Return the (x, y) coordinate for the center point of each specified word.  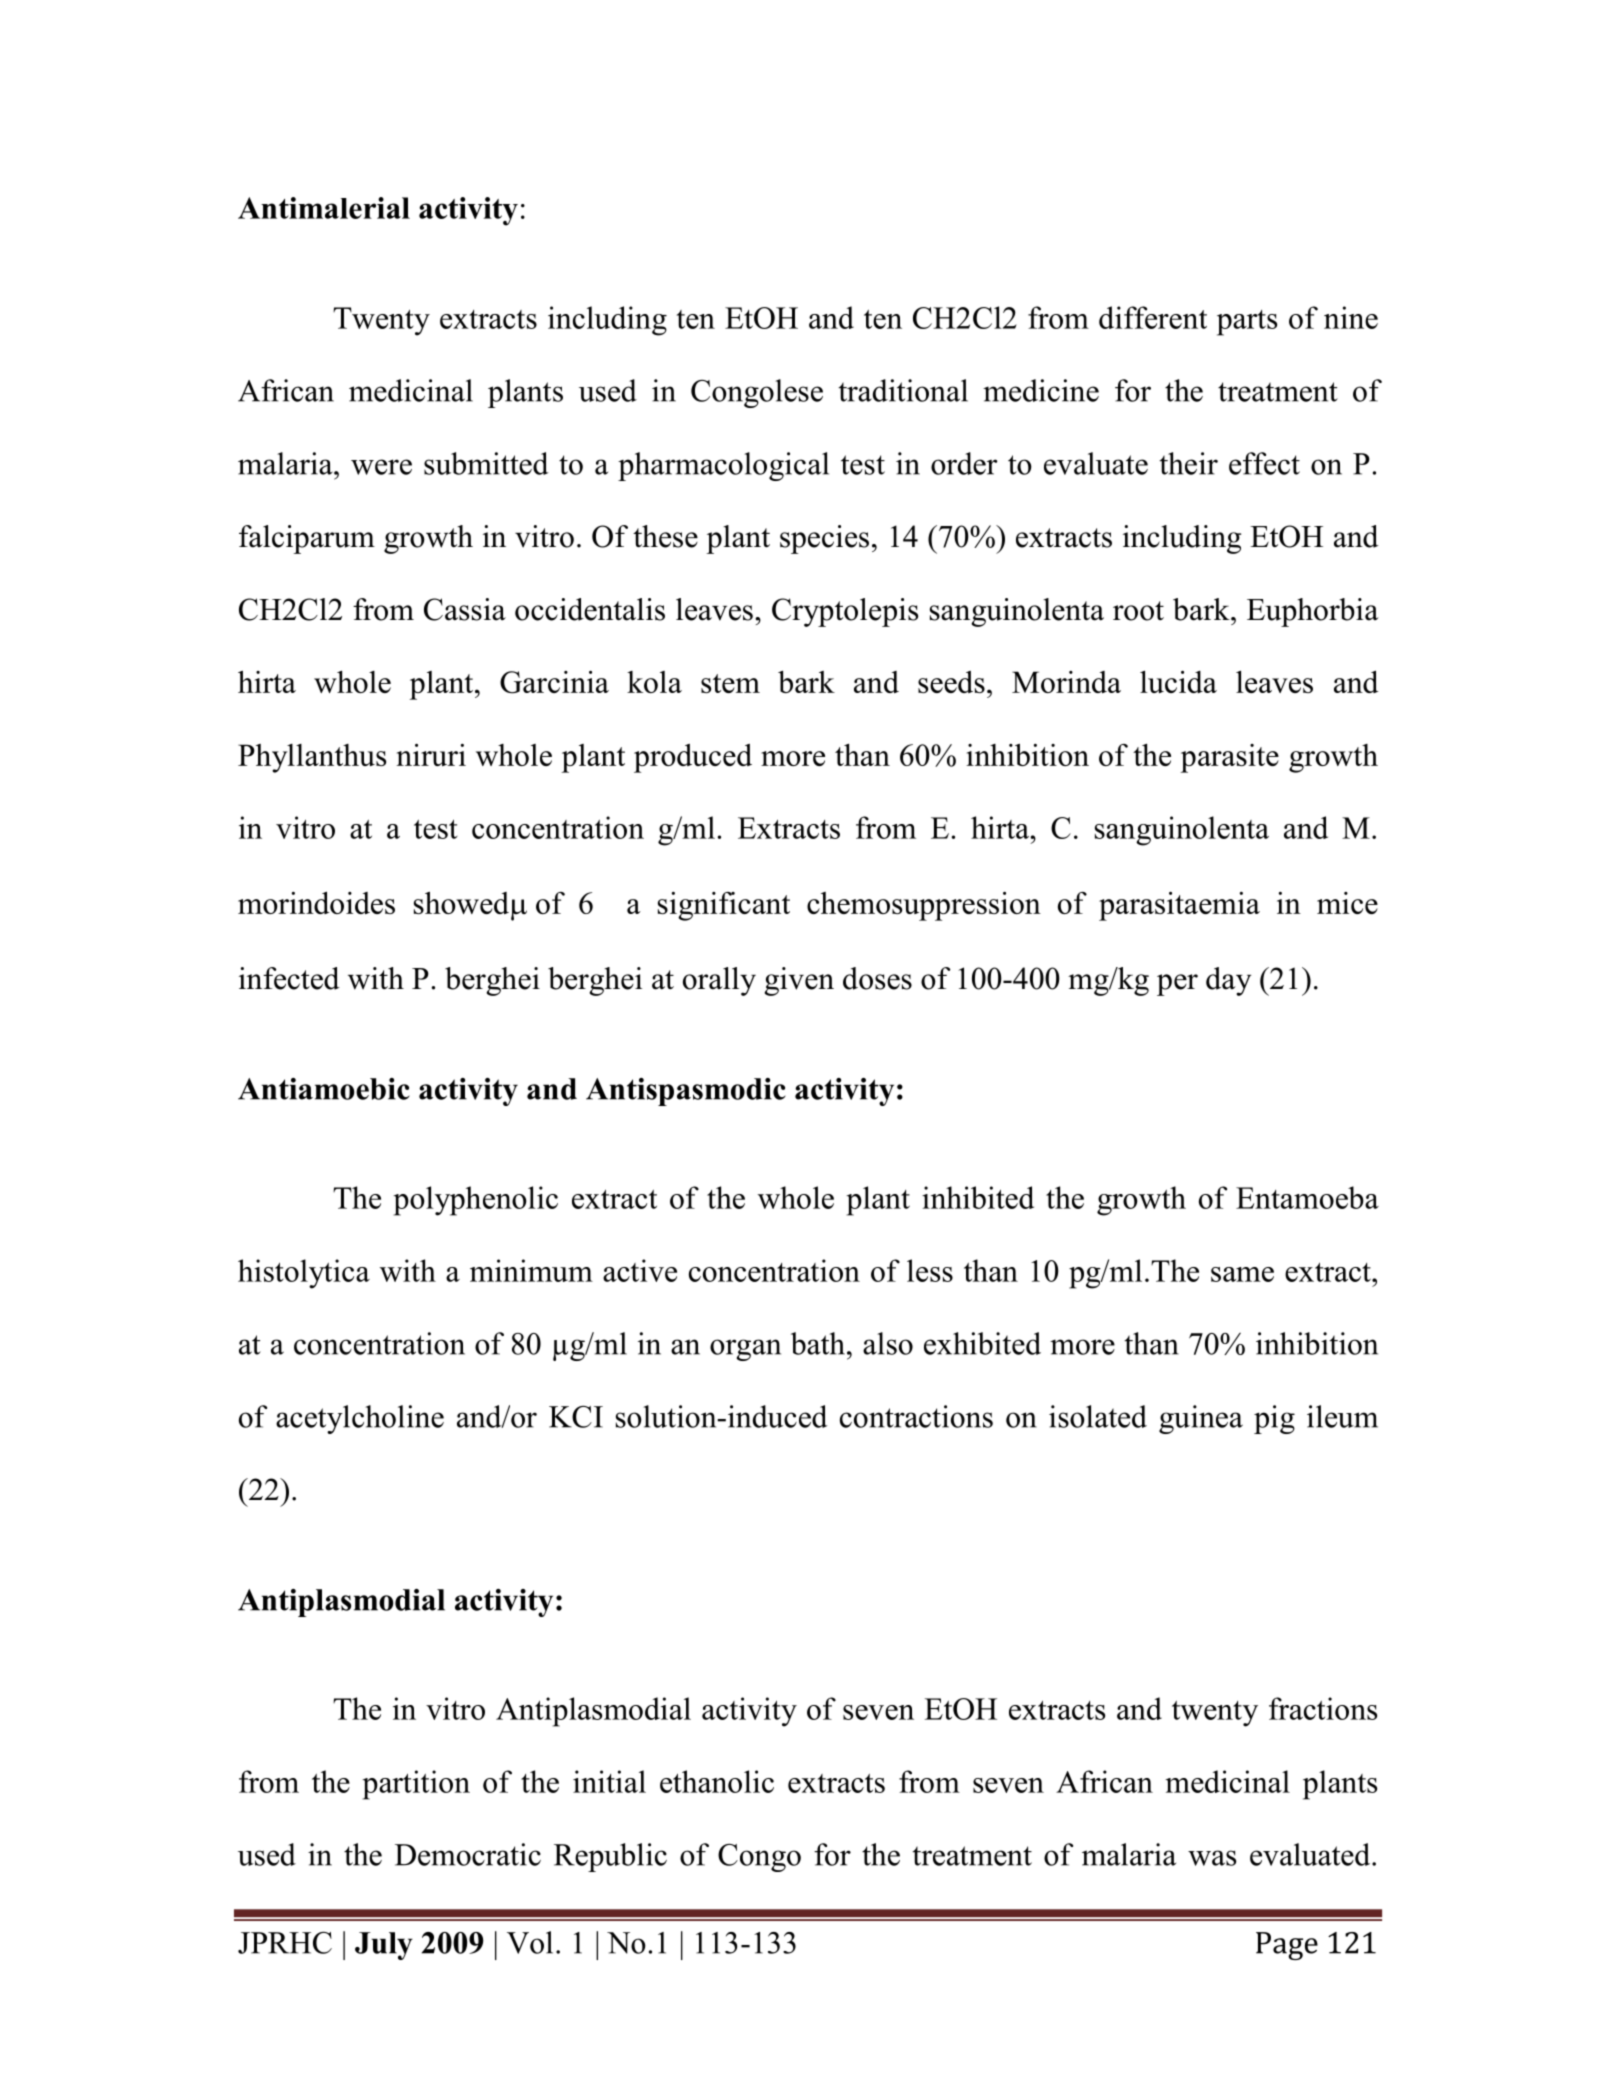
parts (1247, 323)
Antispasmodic (686, 1092)
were (381, 467)
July (384, 1946)
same (1242, 1274)
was (1212, 1858)
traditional (903, 390)
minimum (531, 1270)
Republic (610, 1857)
